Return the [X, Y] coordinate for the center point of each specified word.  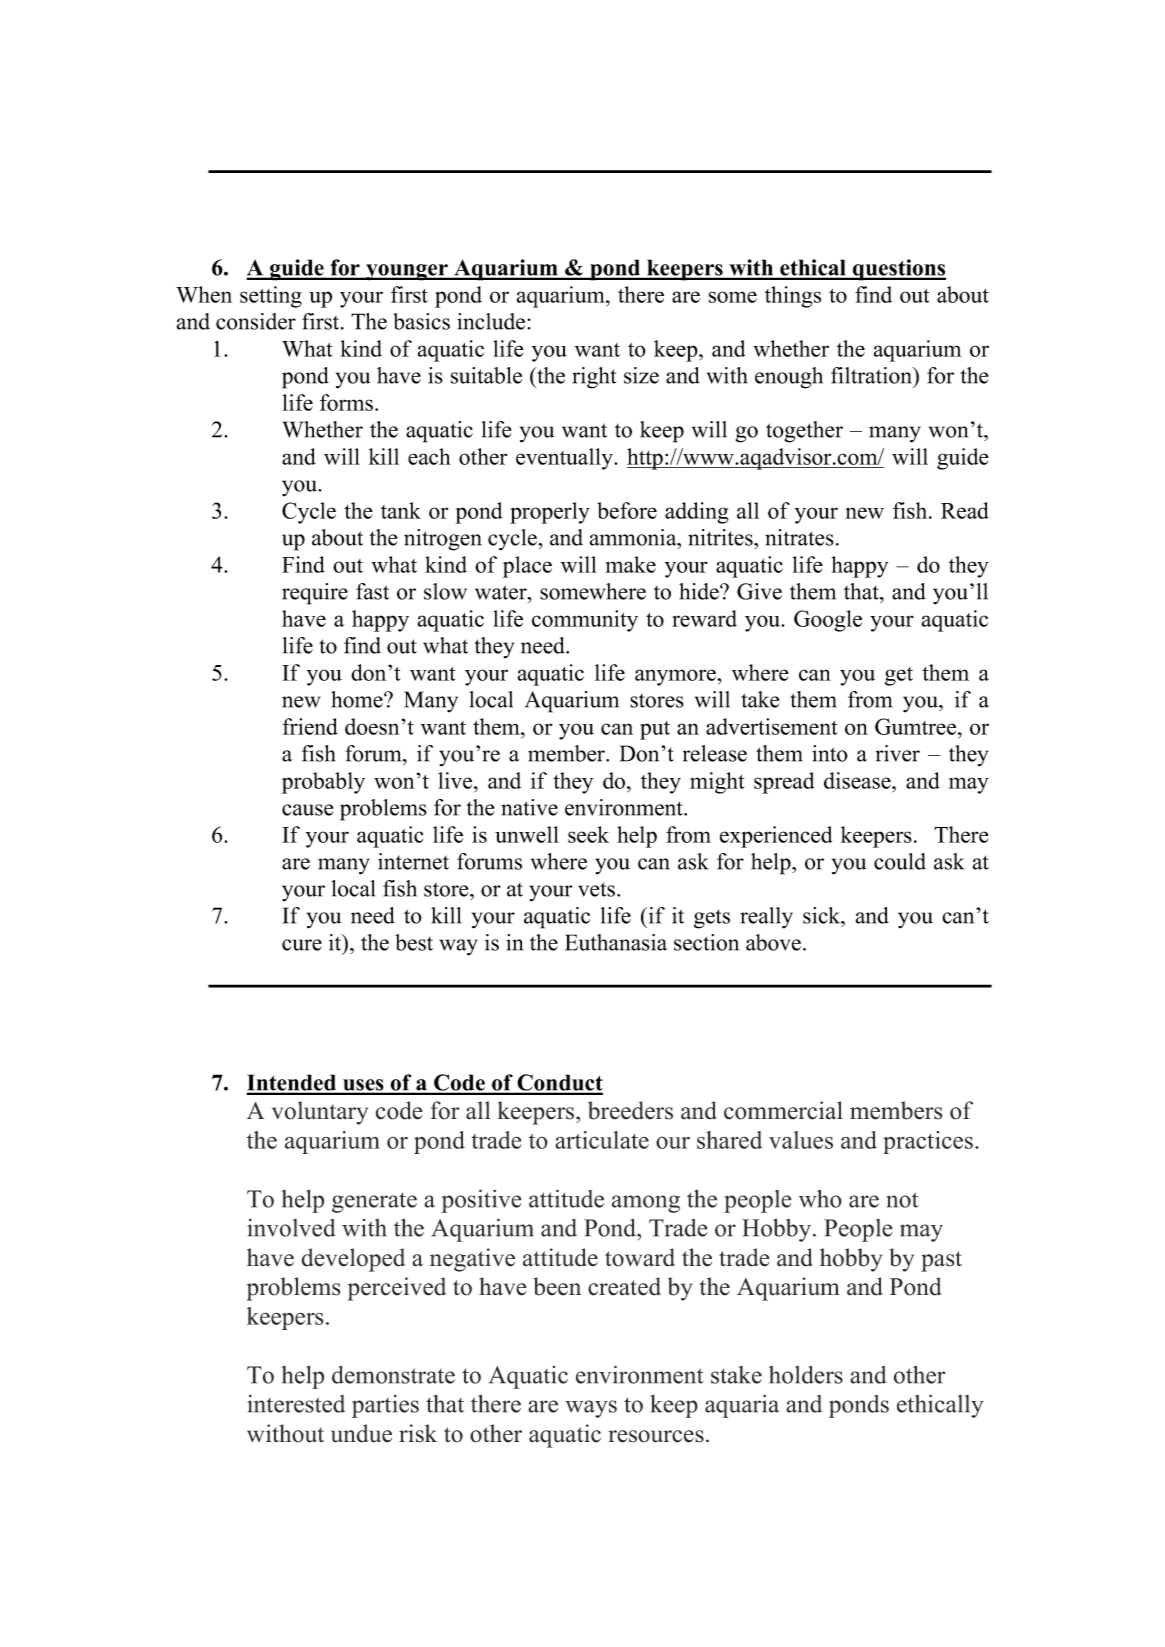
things [793, 297]
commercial [783, 1110]
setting [271, 297]
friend [310, 726]
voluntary [320, 1113]
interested [296, 1403]
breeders [630, 1110]
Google [828, 621]
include [491, 321]
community [585, 621]
